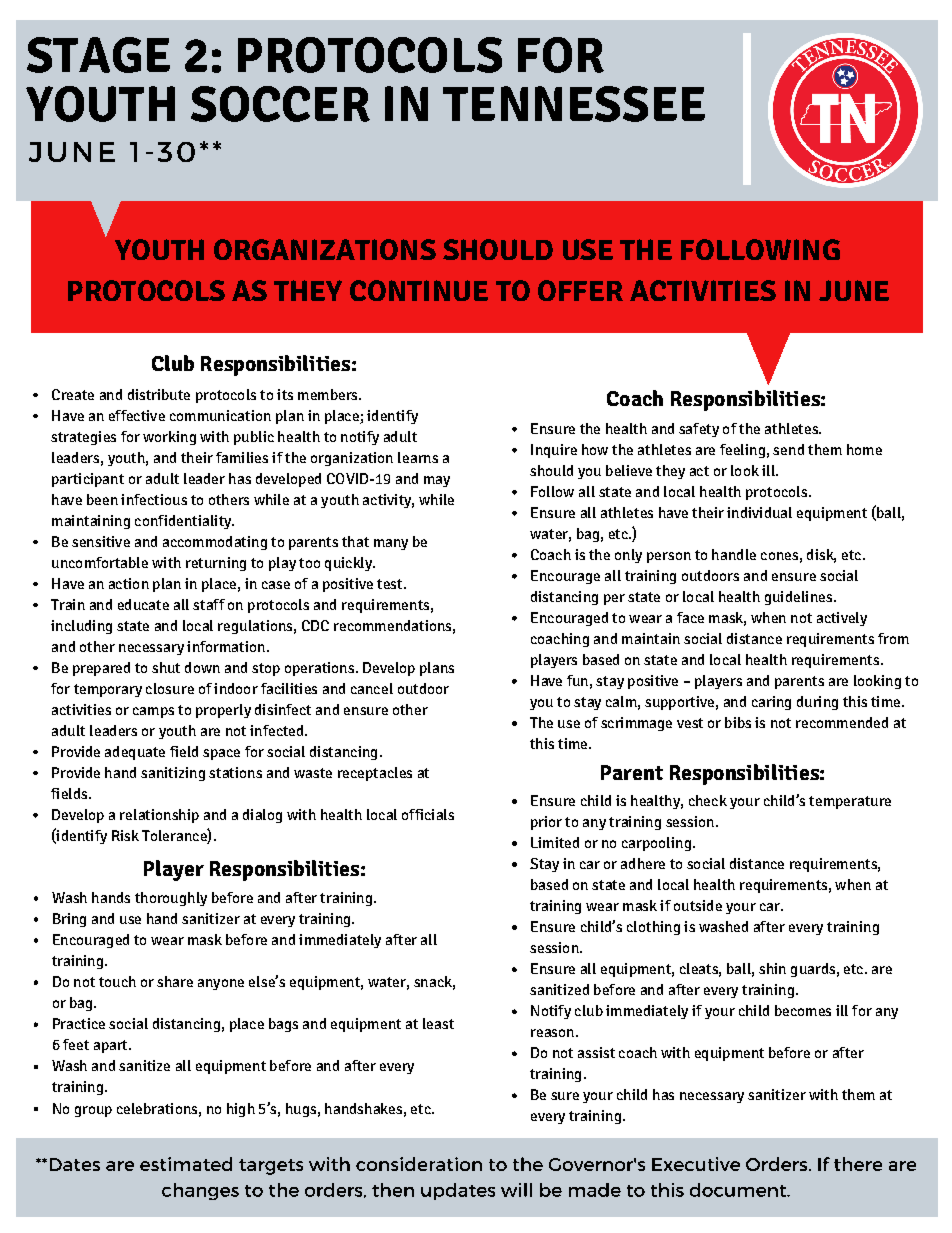  I want to click on STAGE, so click(98, 55).
